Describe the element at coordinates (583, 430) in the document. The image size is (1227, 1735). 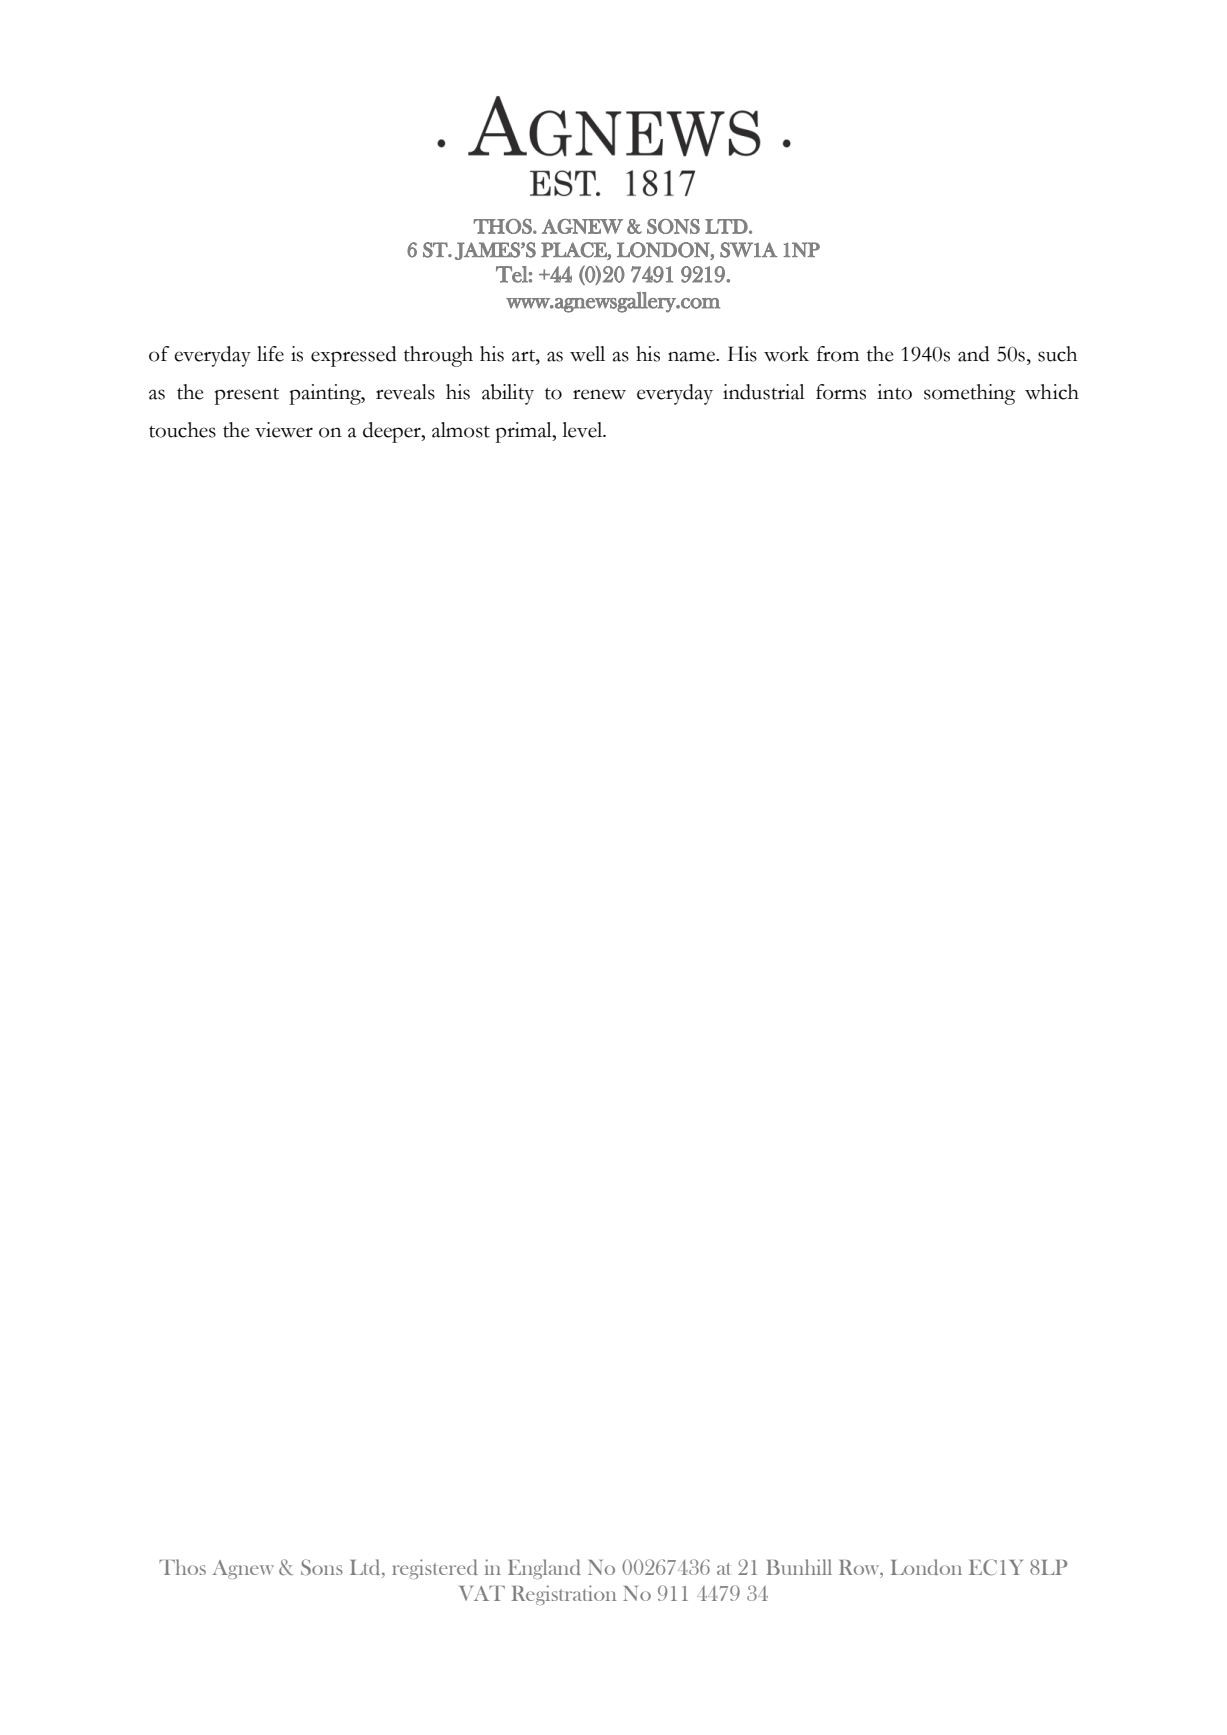
I see `level` at that location.
